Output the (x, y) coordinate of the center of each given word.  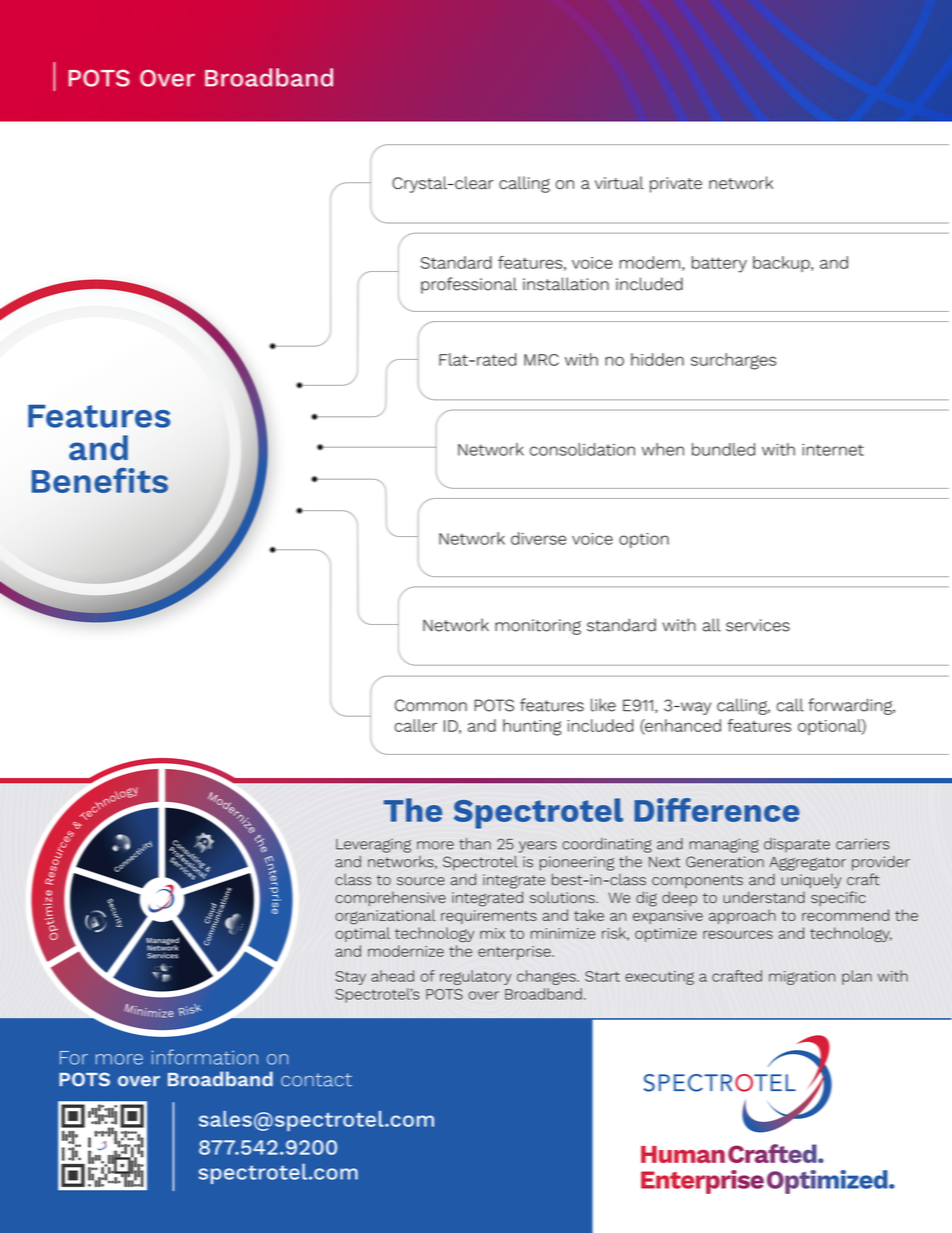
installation (566, 284)
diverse (538, 538)
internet (833, 450)
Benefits (100, 480)
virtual (619, 183)
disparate (797, 845)
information (205, 1057)
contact (316, 1080)
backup (782, 264)
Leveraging (373, 845)
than (475, 844)
